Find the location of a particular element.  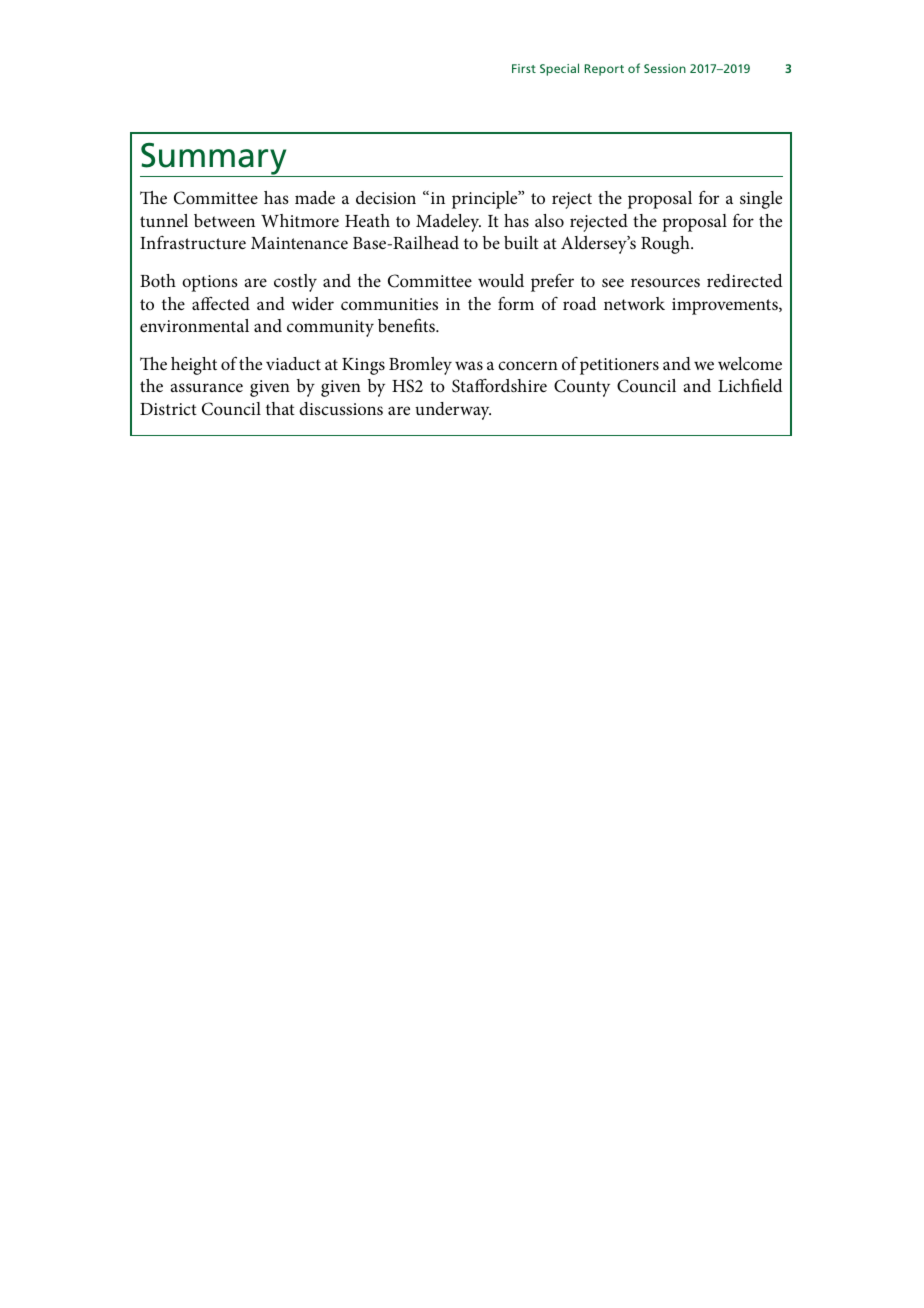

underway is located at coordinates (453, 411).
